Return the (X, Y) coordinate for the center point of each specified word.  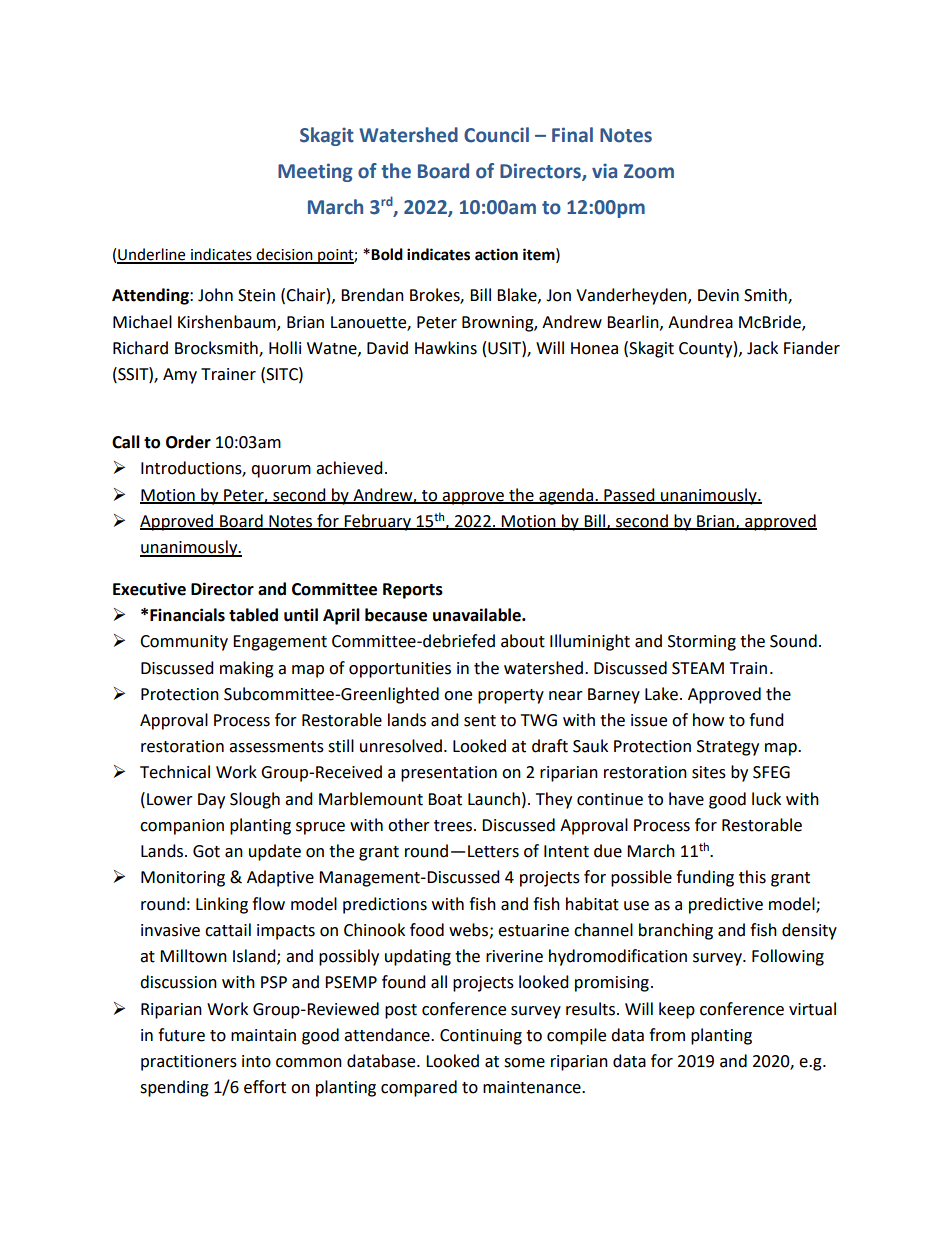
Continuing (481, 1037)
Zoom (649, 171)
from (667, 1035)
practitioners (189, 1063)
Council (496, 135)
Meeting (315, 172)
